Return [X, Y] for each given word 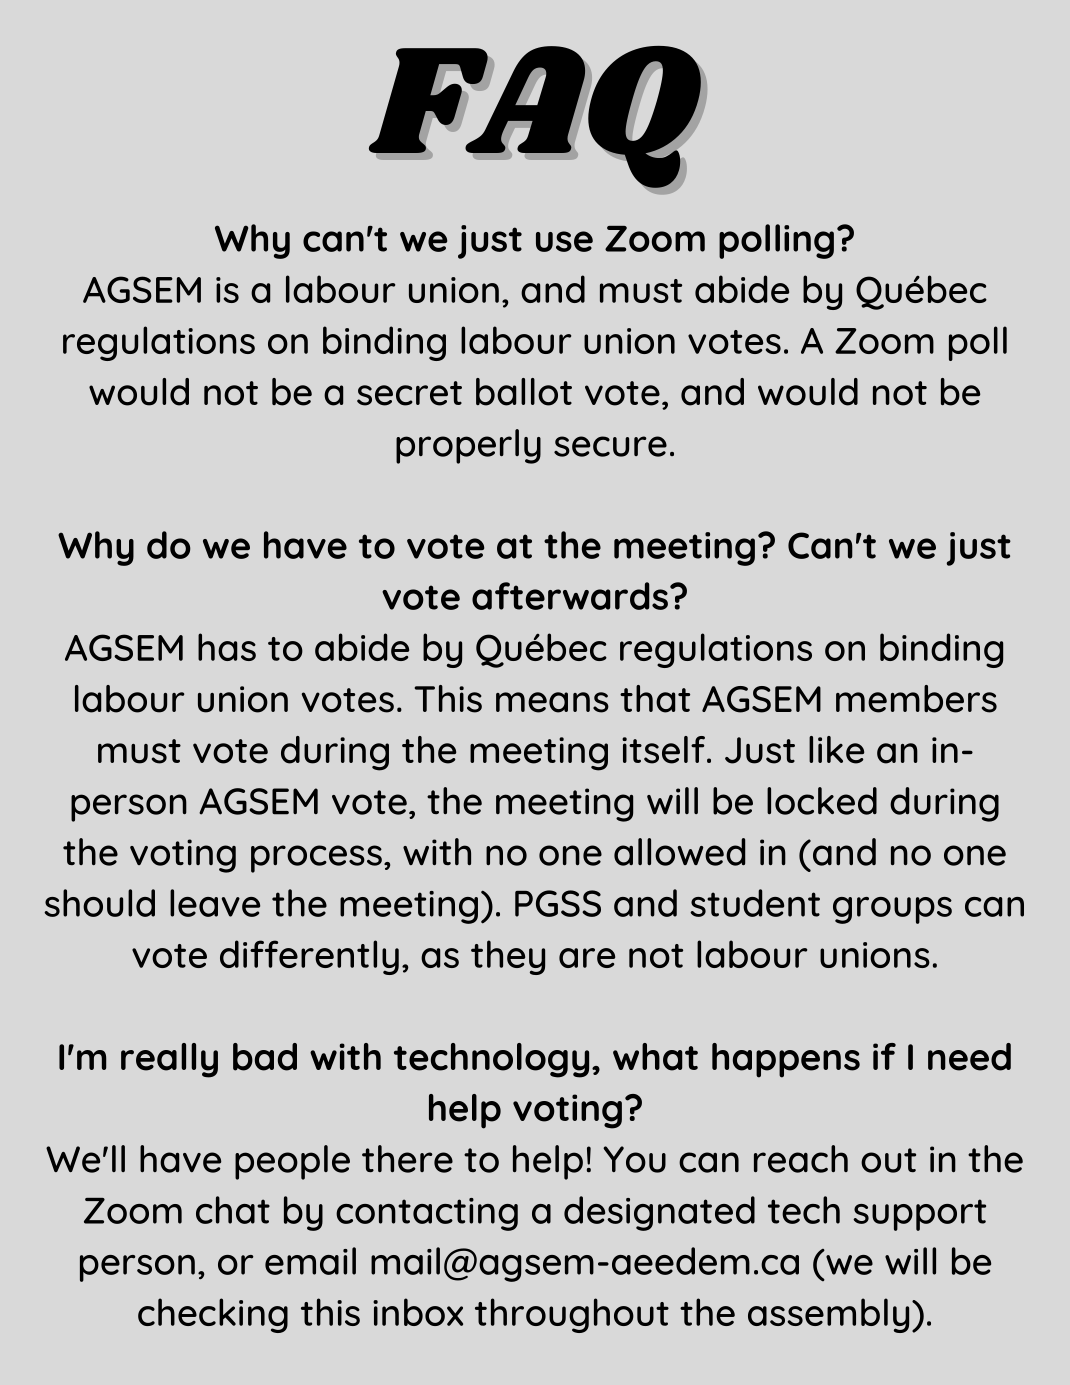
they [508, 957]
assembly [828, 1315]
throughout [572, 1315]
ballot [524, 392]
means [552, 702]
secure [610, 446]
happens [786, 1060]
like [836, 750]
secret [409, 393]
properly [468, 446]
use [564, 241]
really [169, 1060]
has [227, 647]
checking [213, 1315]
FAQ [540, 121]
